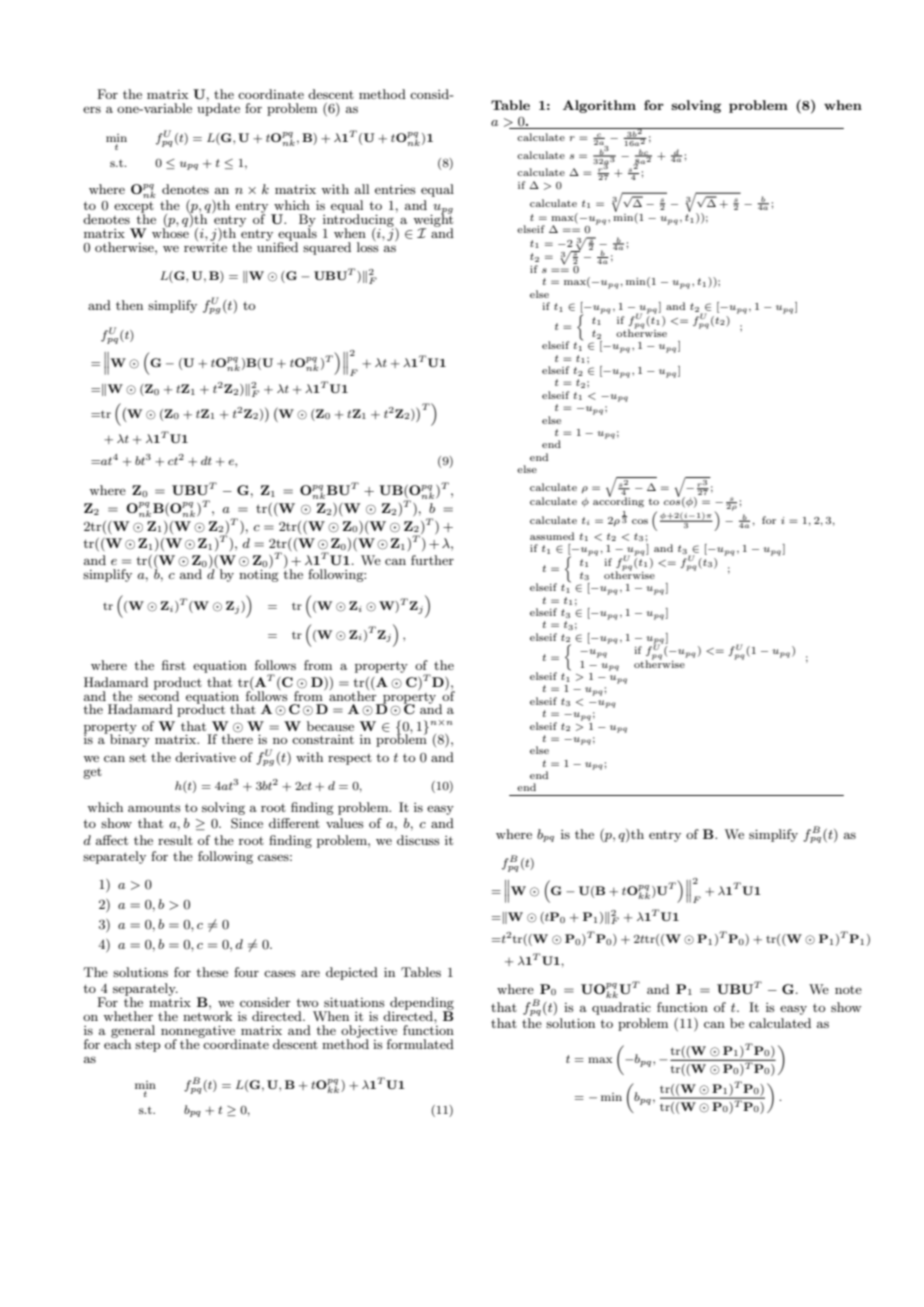 The width and height of the image is (924, 1307). Describe the element at coordinates (418, 840) in the image. I see `discuss` at that location.
